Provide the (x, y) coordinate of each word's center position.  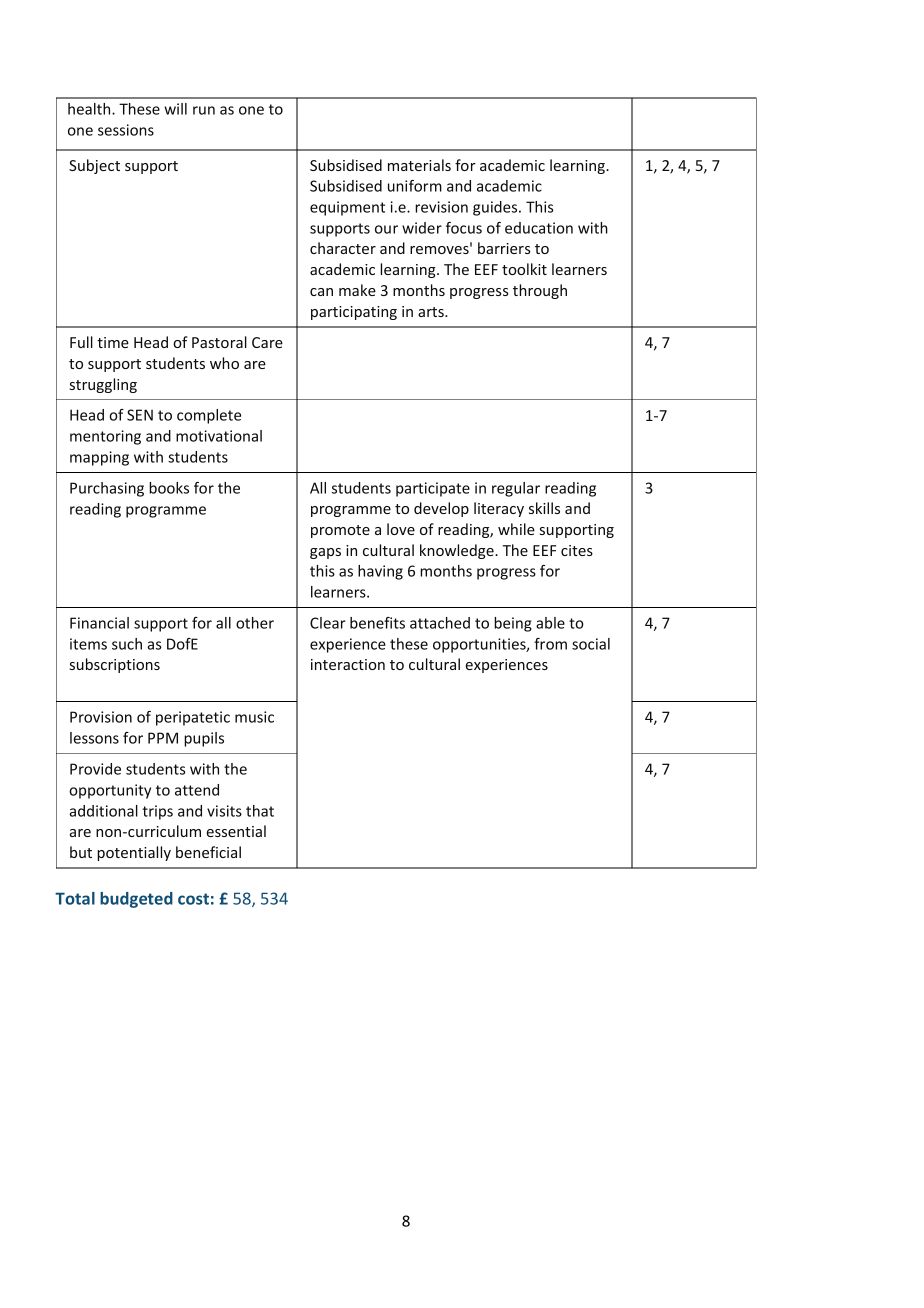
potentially (134, 853)
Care (267, 342)
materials (419, 165)
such (127, 644)
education (539, 228)
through (540, 291)
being (513, 624)
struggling (103, 385)
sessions (126, 130)
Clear (328, 623)
